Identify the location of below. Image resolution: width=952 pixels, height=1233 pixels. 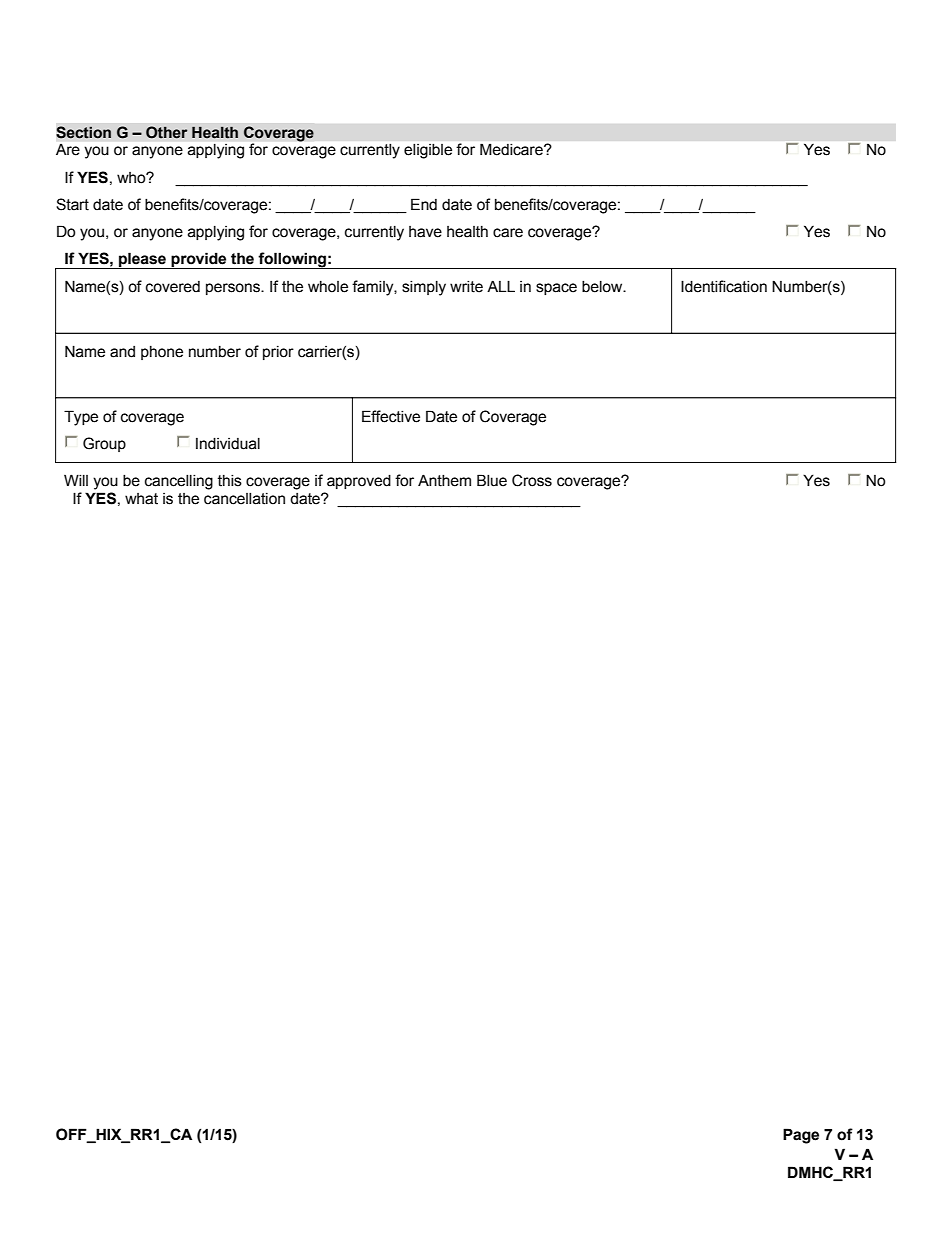
(603, 287).
